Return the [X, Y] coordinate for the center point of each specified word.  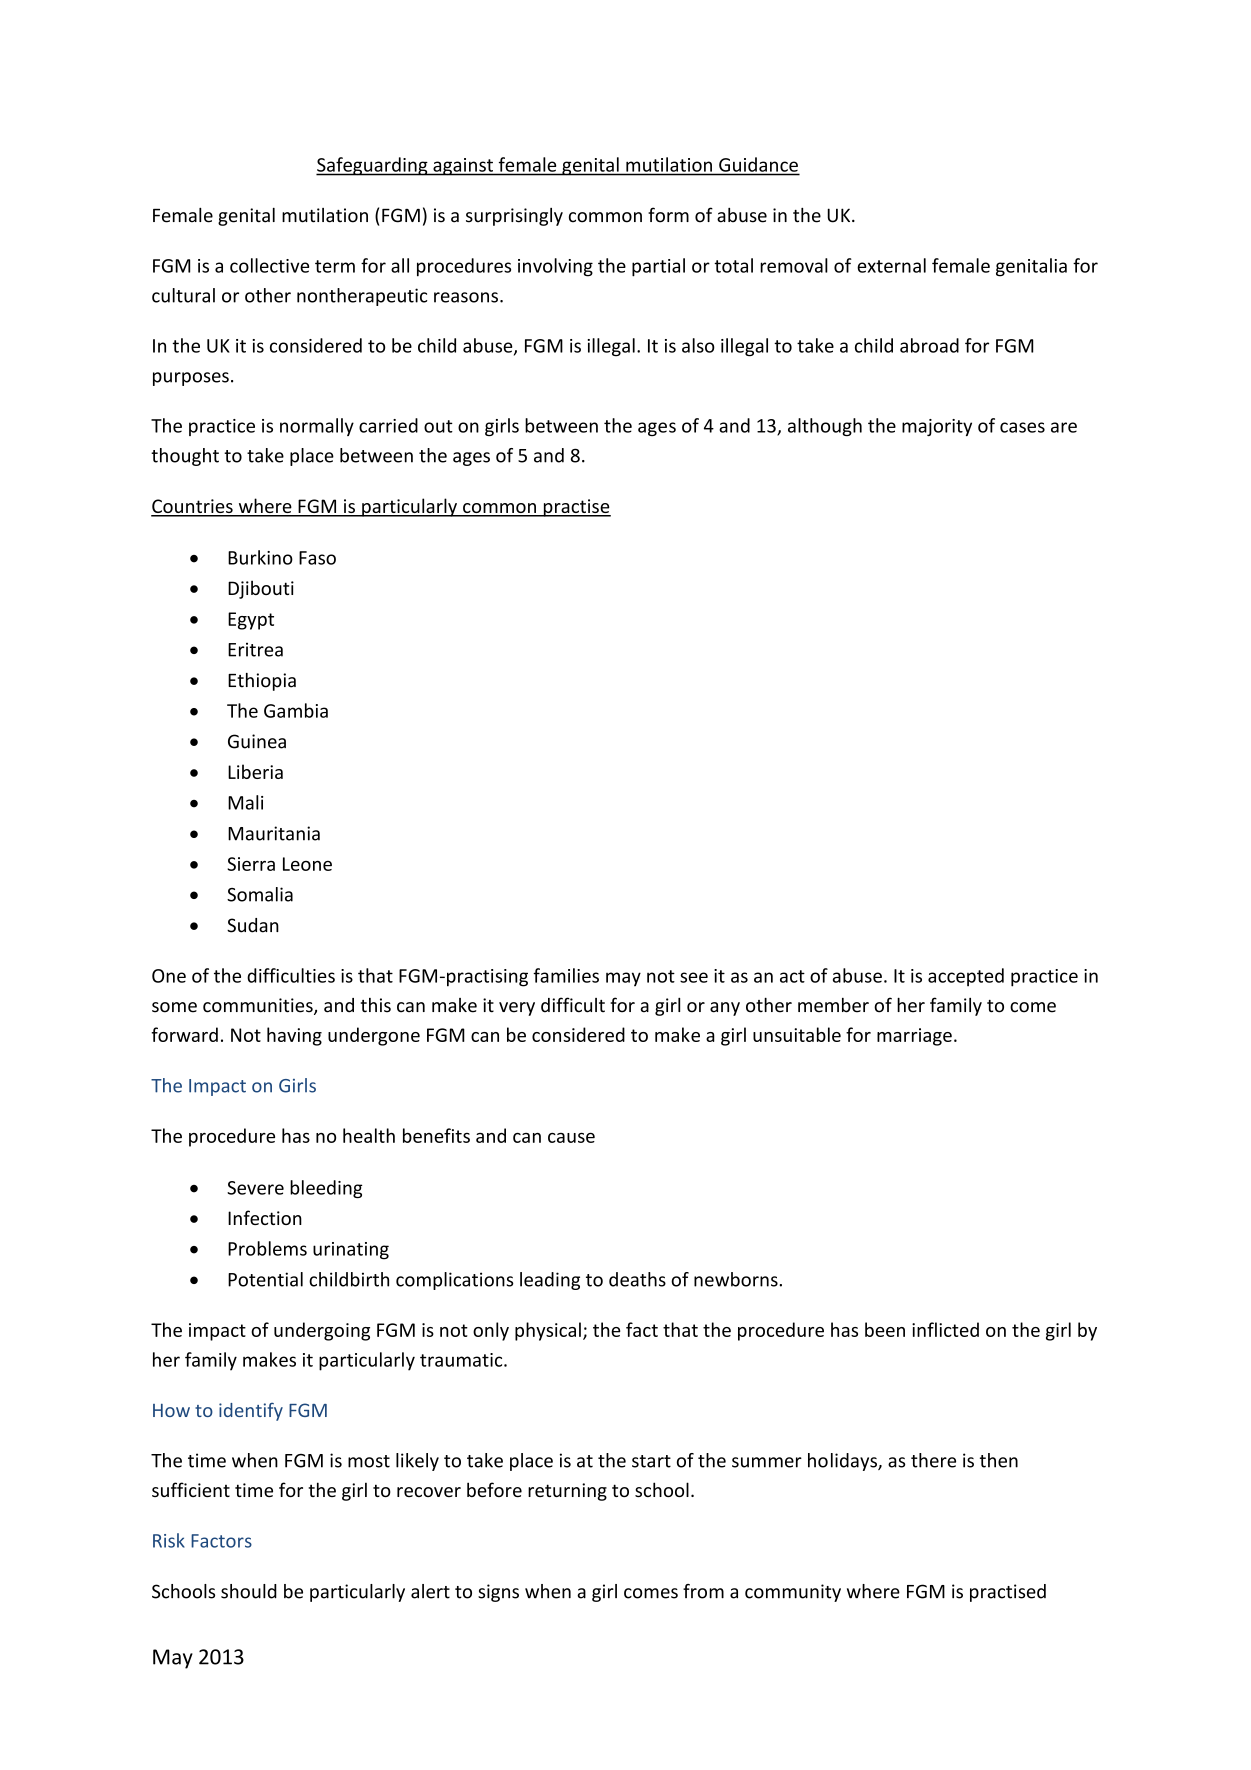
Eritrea [255, 649]
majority [937, 427]
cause [571, 1138]
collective [269, 265]
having [294, 1036]
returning [567, 1492]
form [668, 215]
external [891, 265]
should [249, 1591]
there [933, 1460]
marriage [914, 1037]
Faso [317, 558]
